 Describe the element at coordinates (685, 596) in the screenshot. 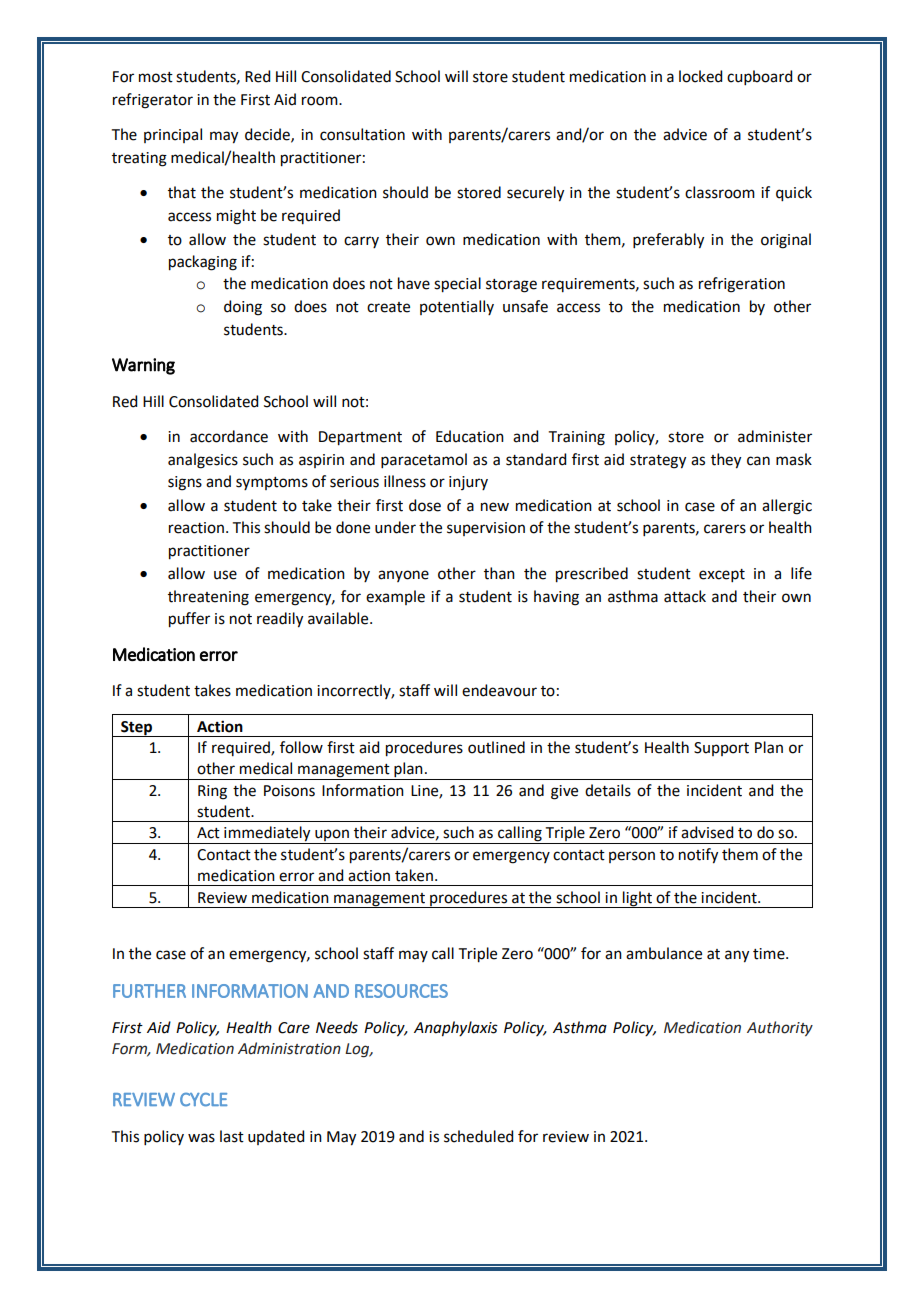

I see `attack` at that location.
